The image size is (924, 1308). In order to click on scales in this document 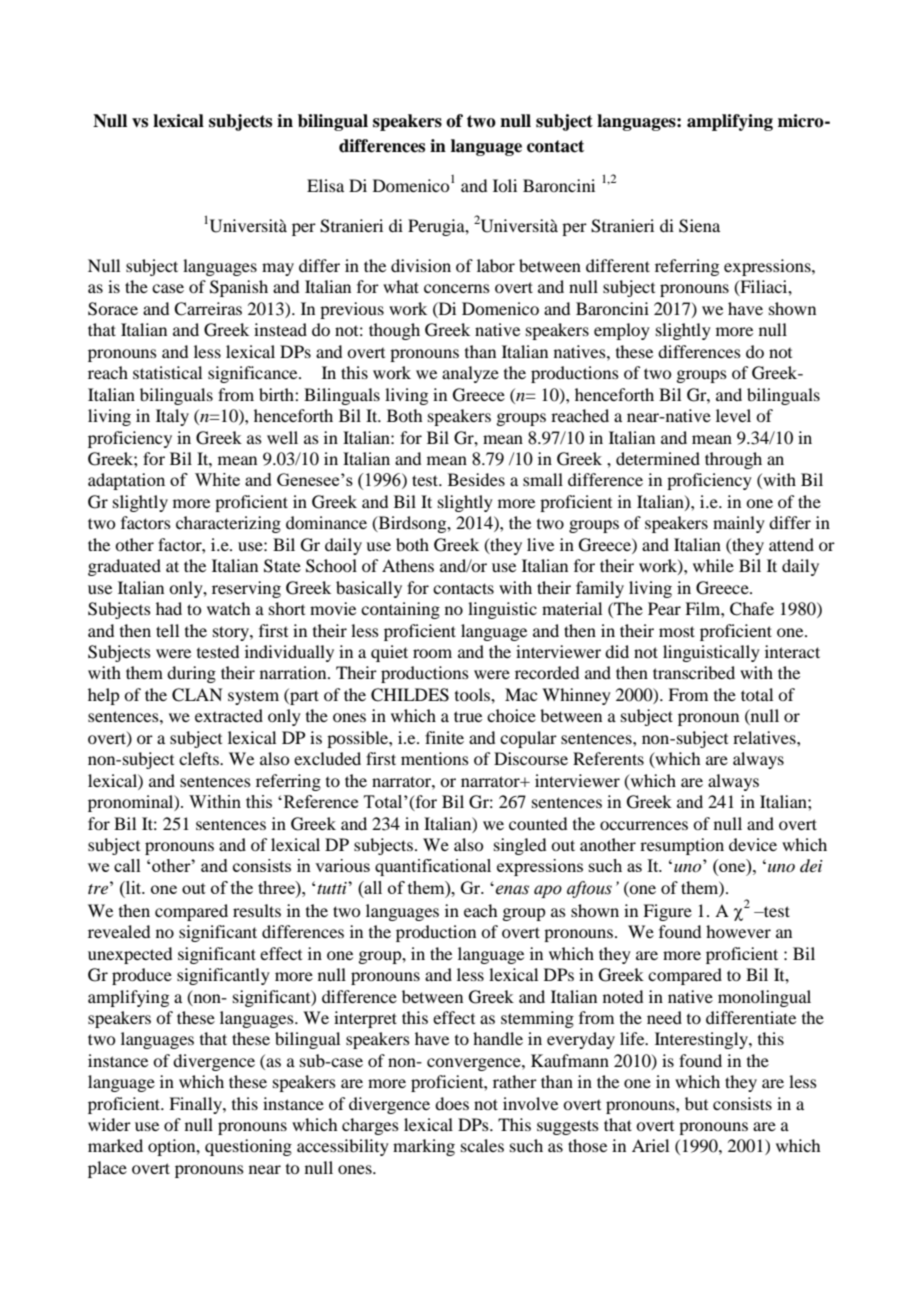, I will do `click(482, 1145)`.
